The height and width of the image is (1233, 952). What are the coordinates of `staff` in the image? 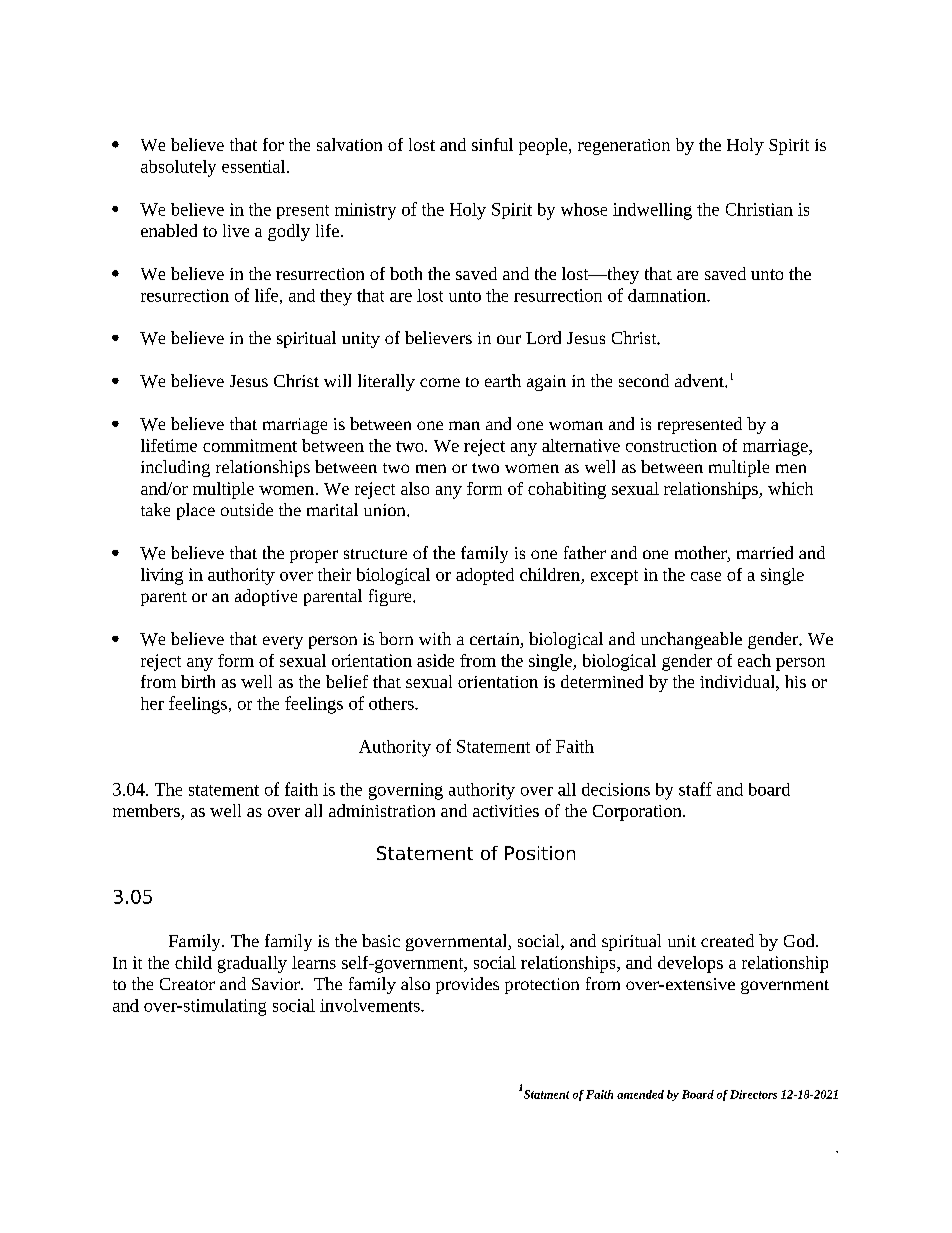 It's located at (695, 789).
